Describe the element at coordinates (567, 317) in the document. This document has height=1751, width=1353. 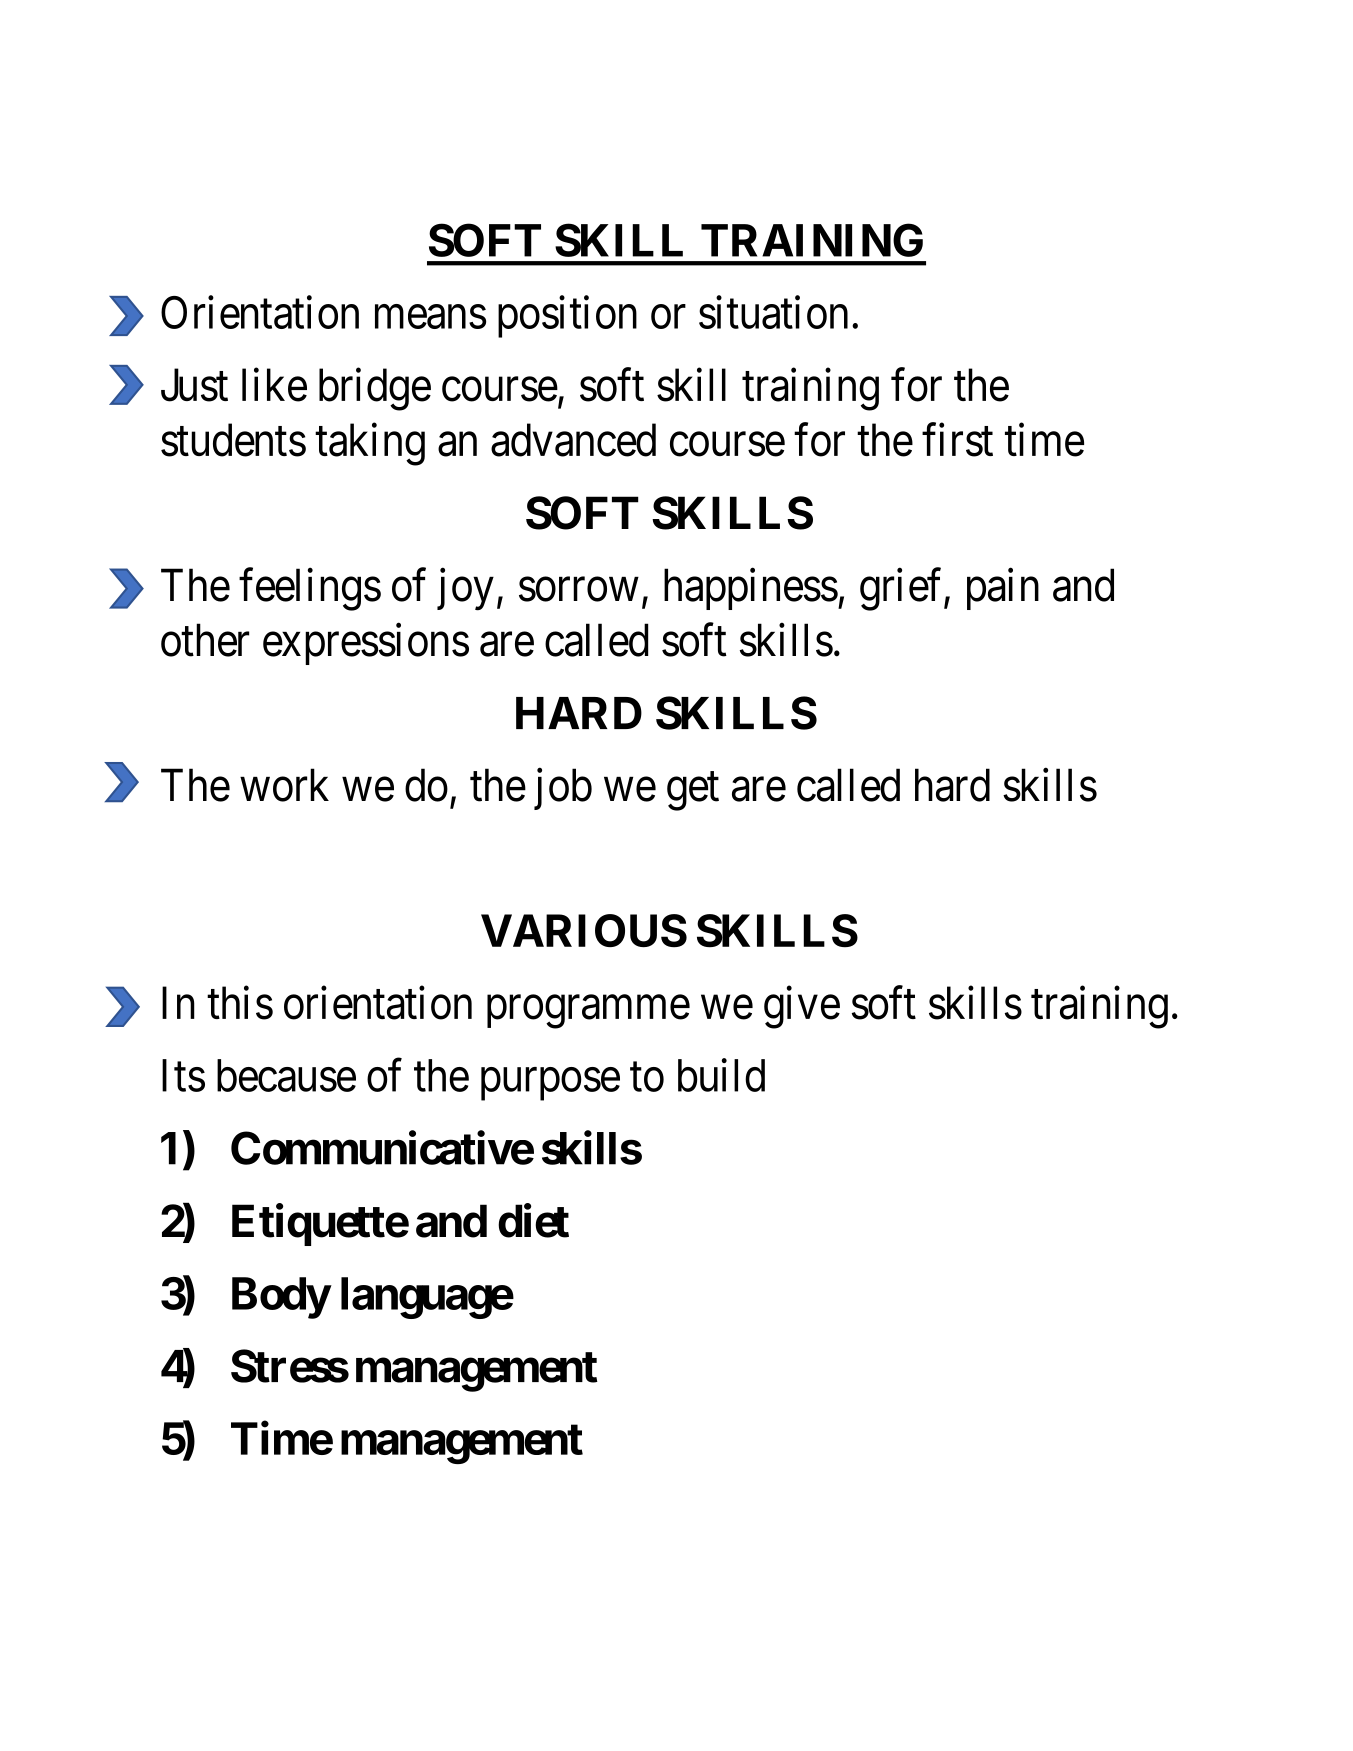
I see `position` at that location.
